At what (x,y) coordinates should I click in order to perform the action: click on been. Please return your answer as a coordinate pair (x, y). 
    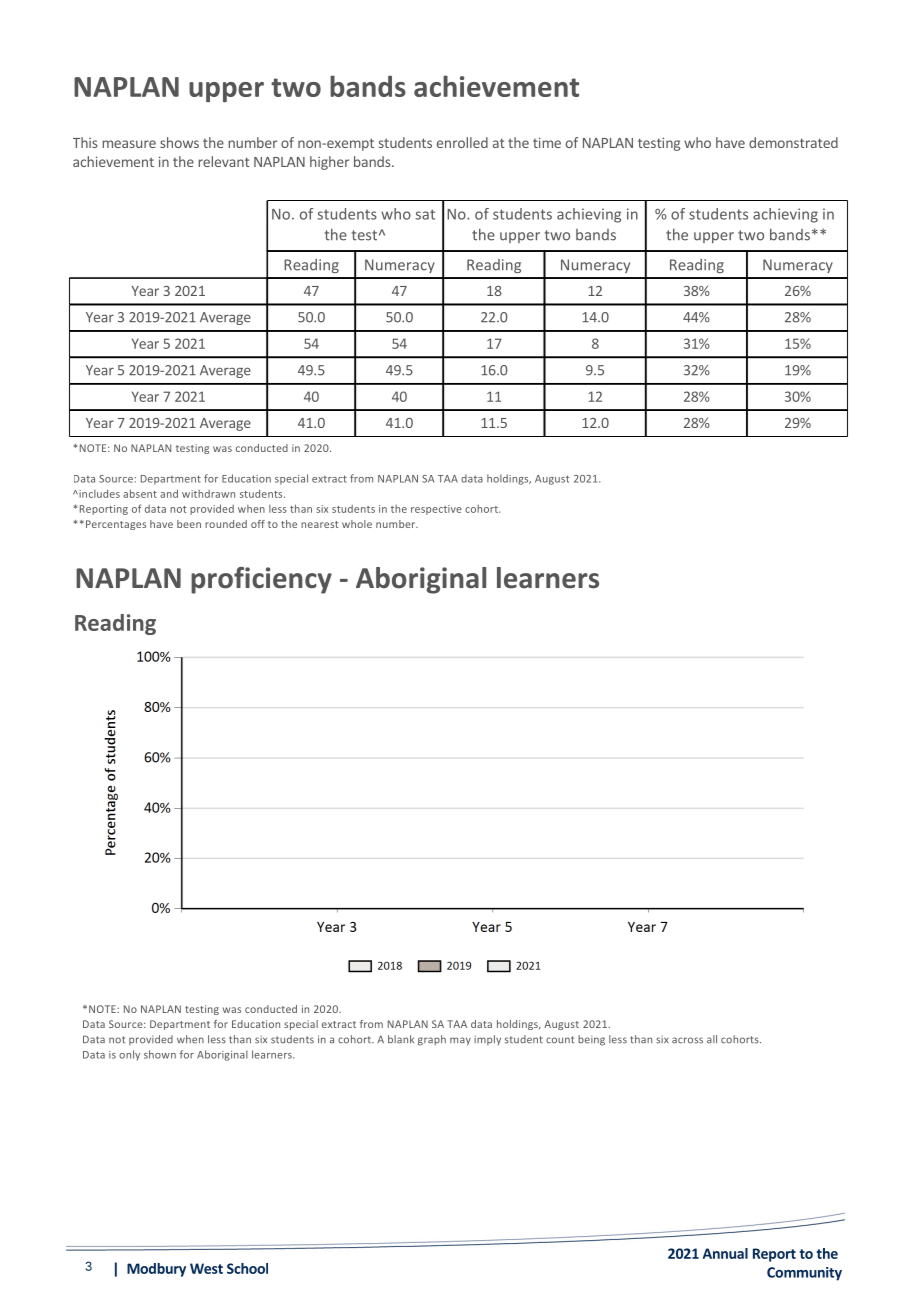
    Looking at the image, I should click on (189, 524).
